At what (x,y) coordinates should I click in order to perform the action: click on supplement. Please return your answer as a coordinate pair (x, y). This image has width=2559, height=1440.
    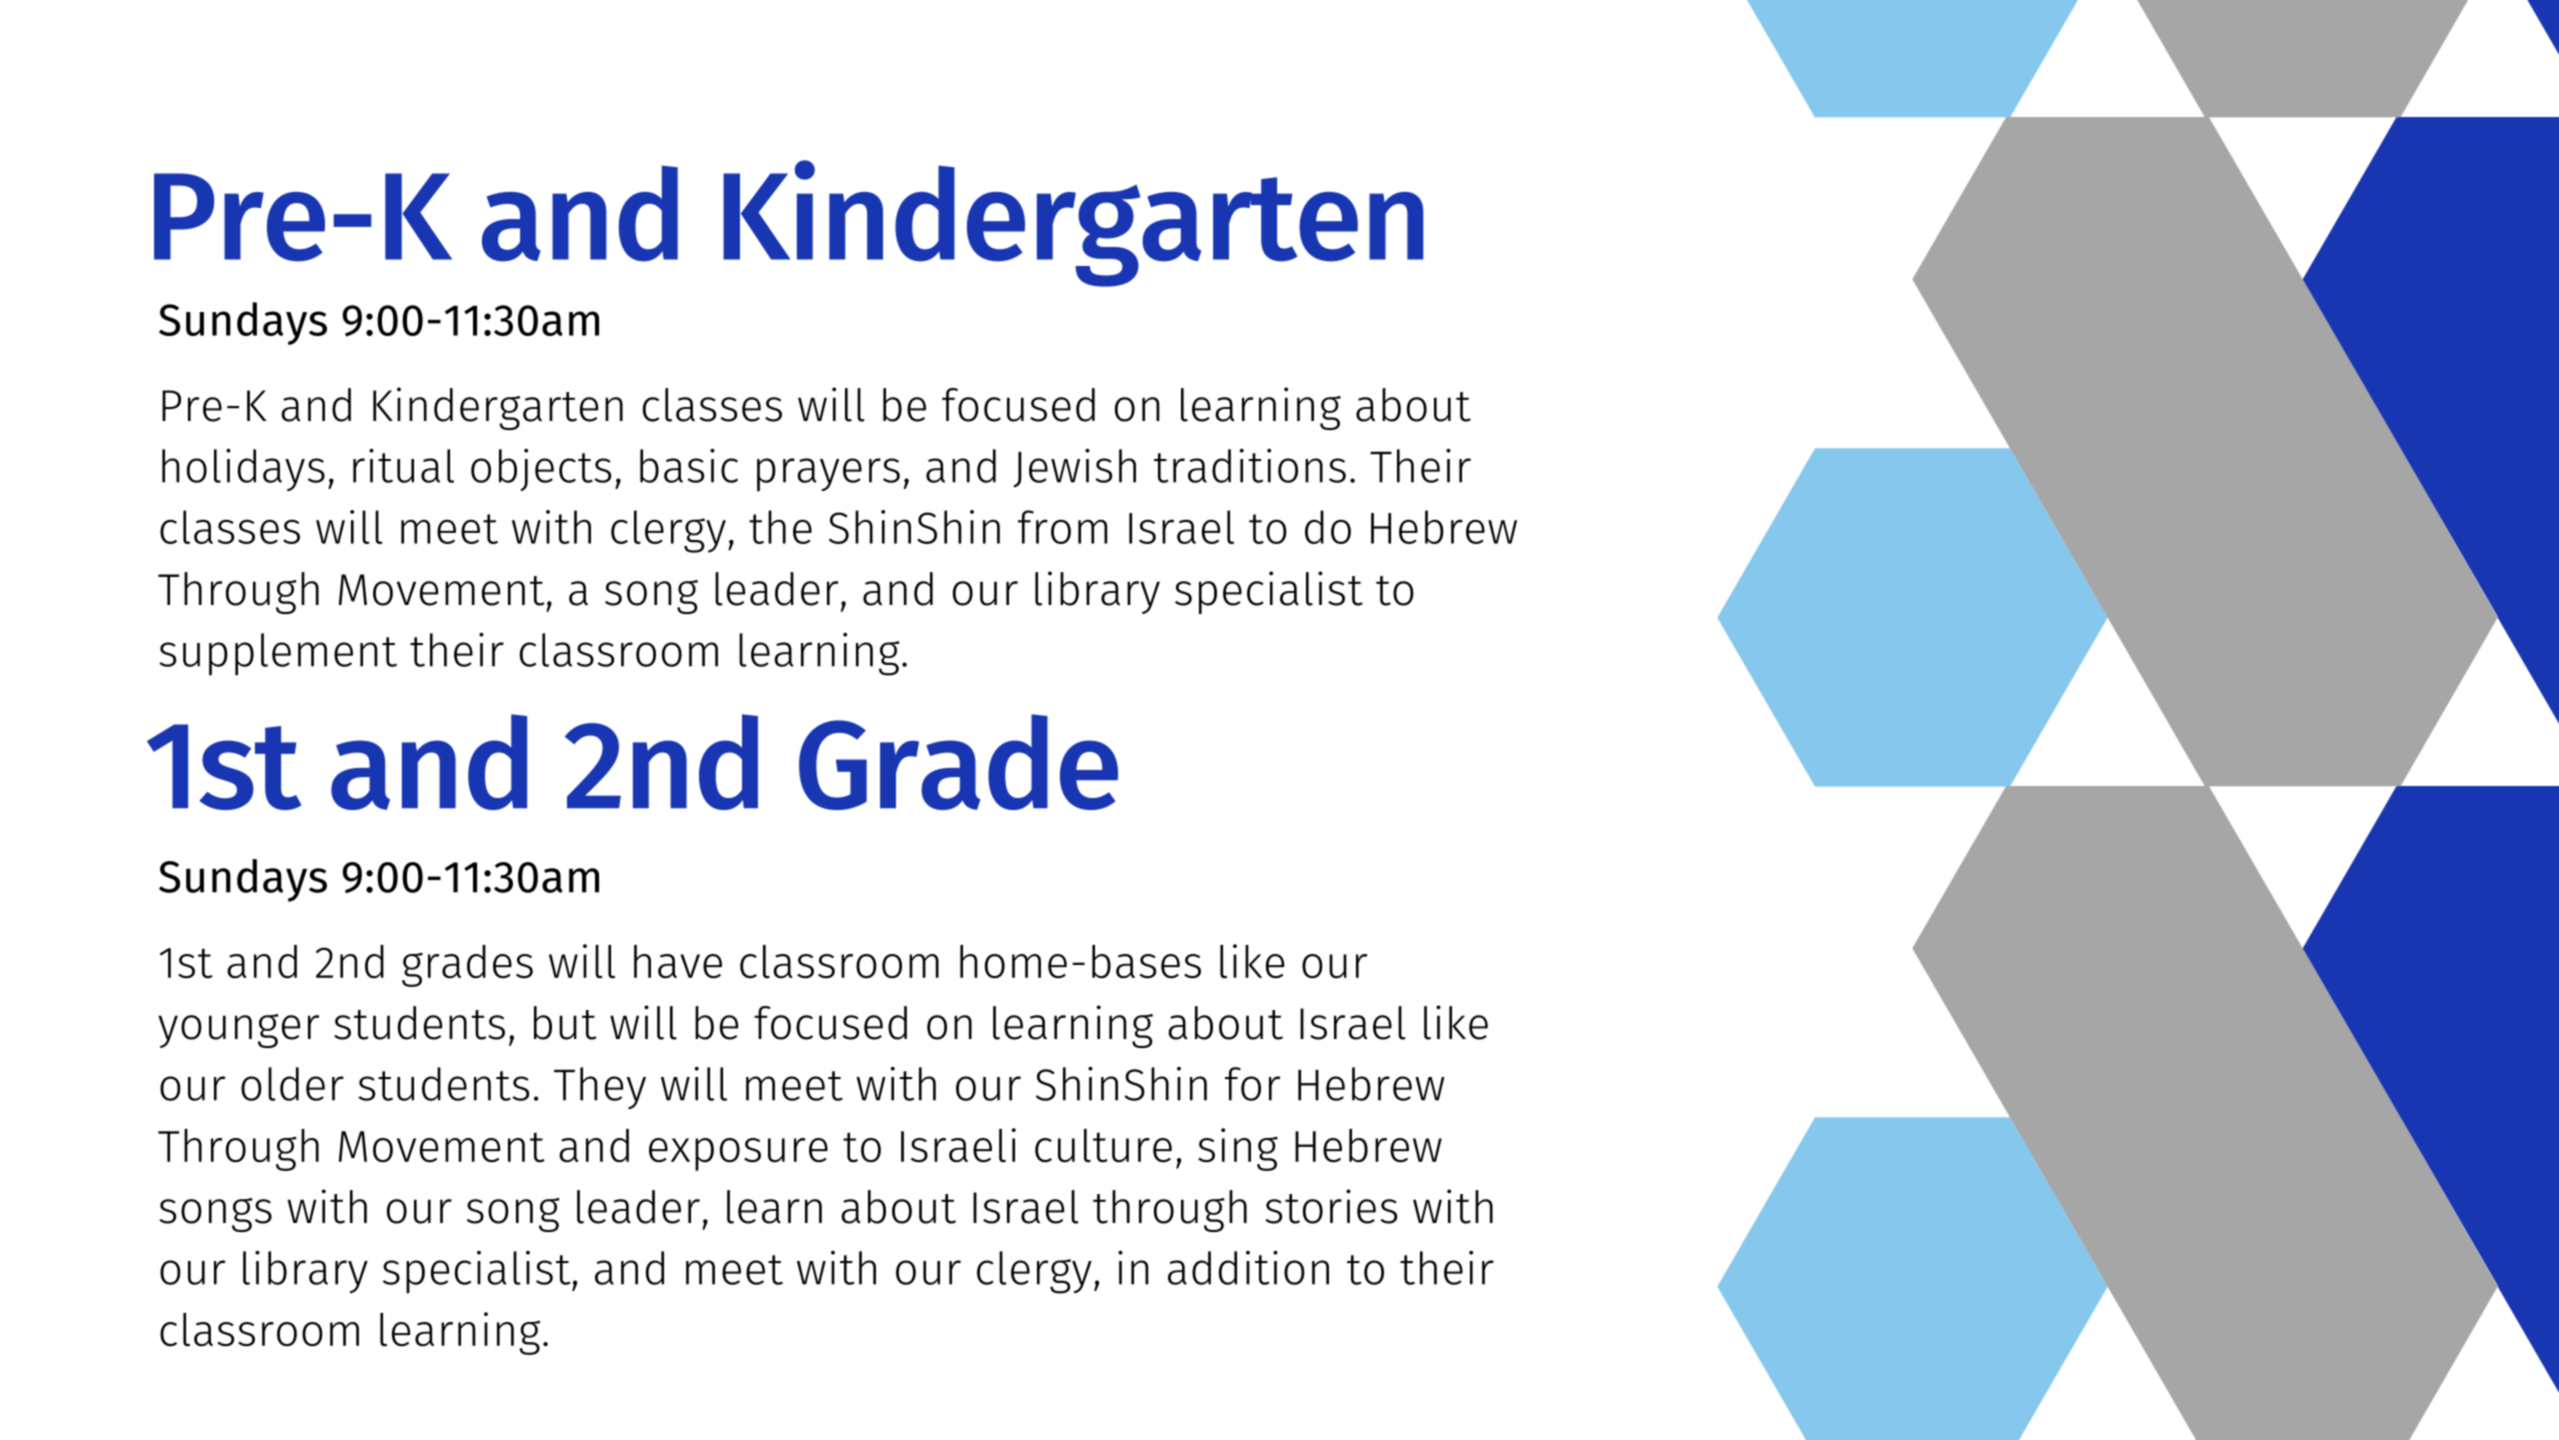
    Looking at the image, I should click on (278, 654).
